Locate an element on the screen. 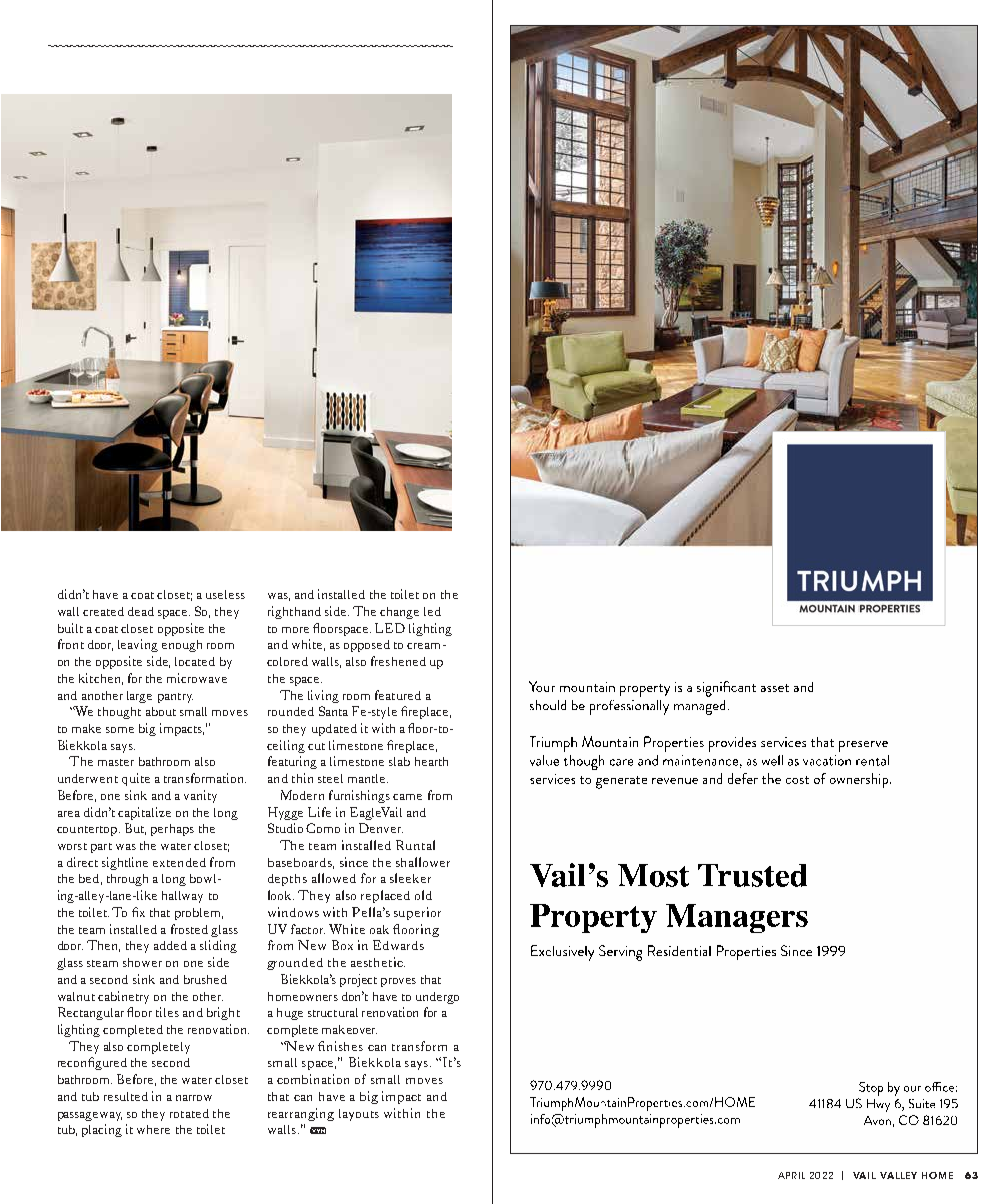 The height and width of the screenshot is (1204, 1003). master is located at coordinates (116, 762).
